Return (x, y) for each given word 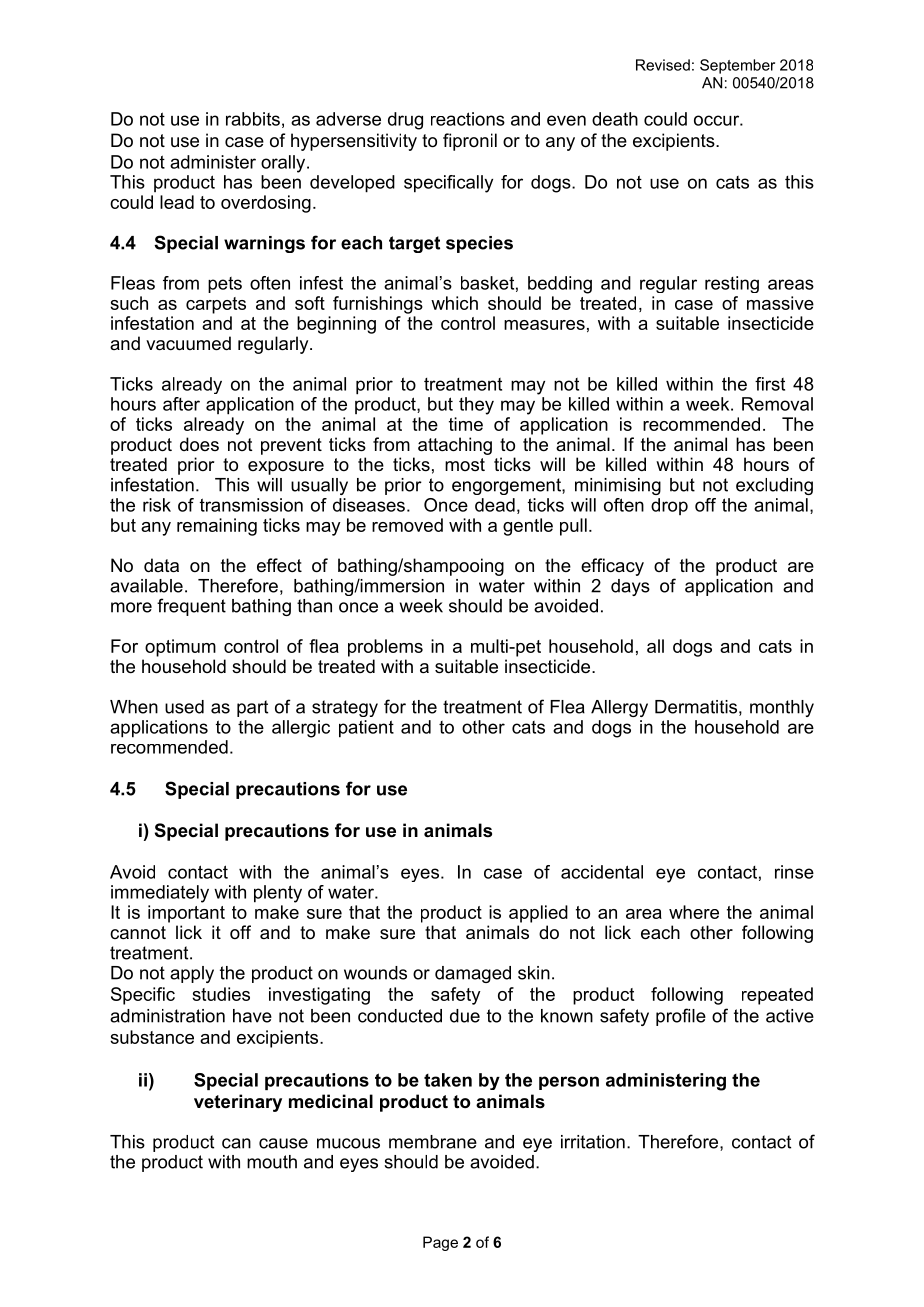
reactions (468, 119)
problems (385, 648)
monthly (782, 708)
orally (284, 164)
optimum (180, 648)
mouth (272, 1162)
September (737, 66)
